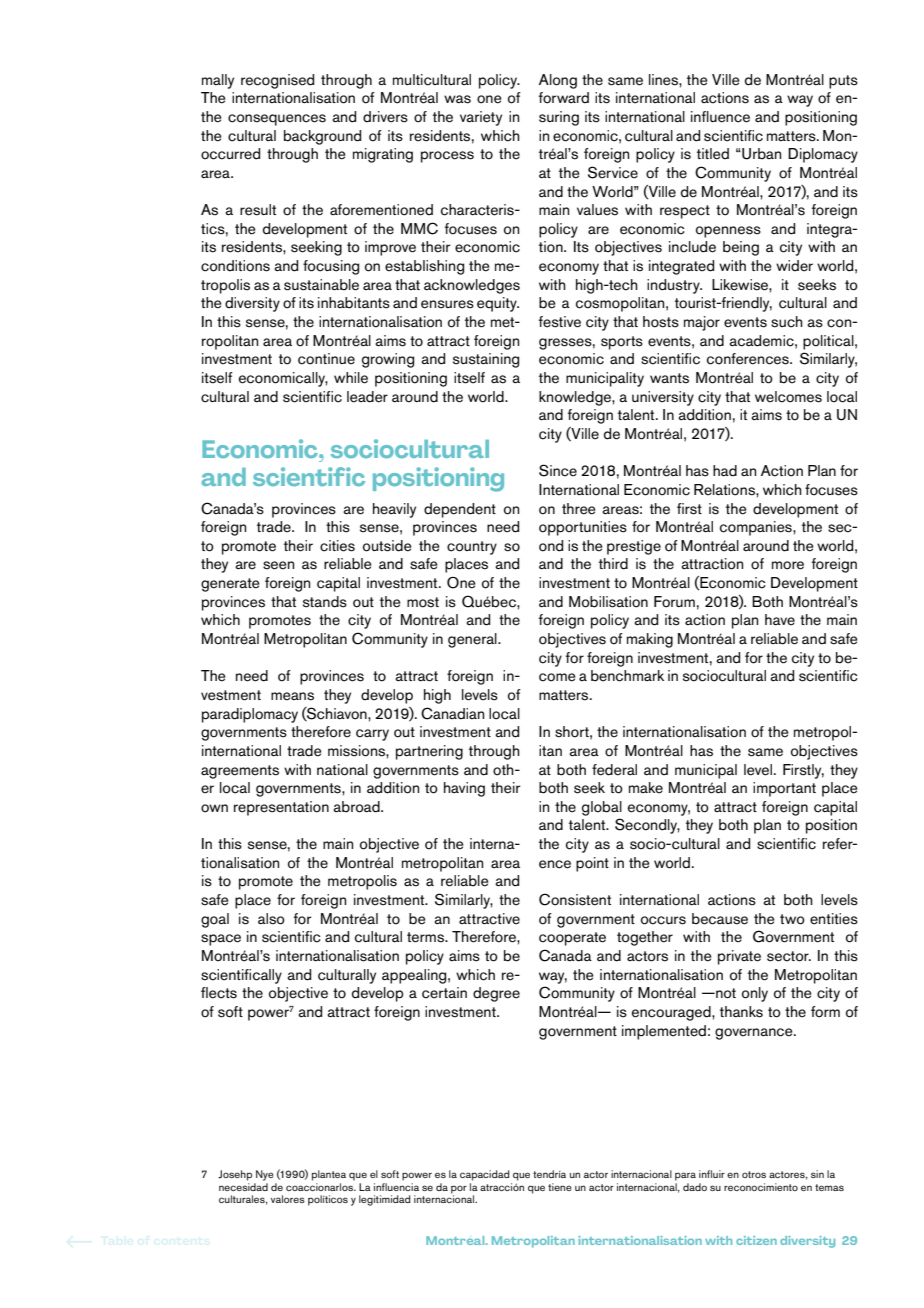 The width and height of the screenshot is (924, 1308). What do you see at coordinates (325, 602) in the screenshot?
I see `stands` at bounding box center [325, 602].
